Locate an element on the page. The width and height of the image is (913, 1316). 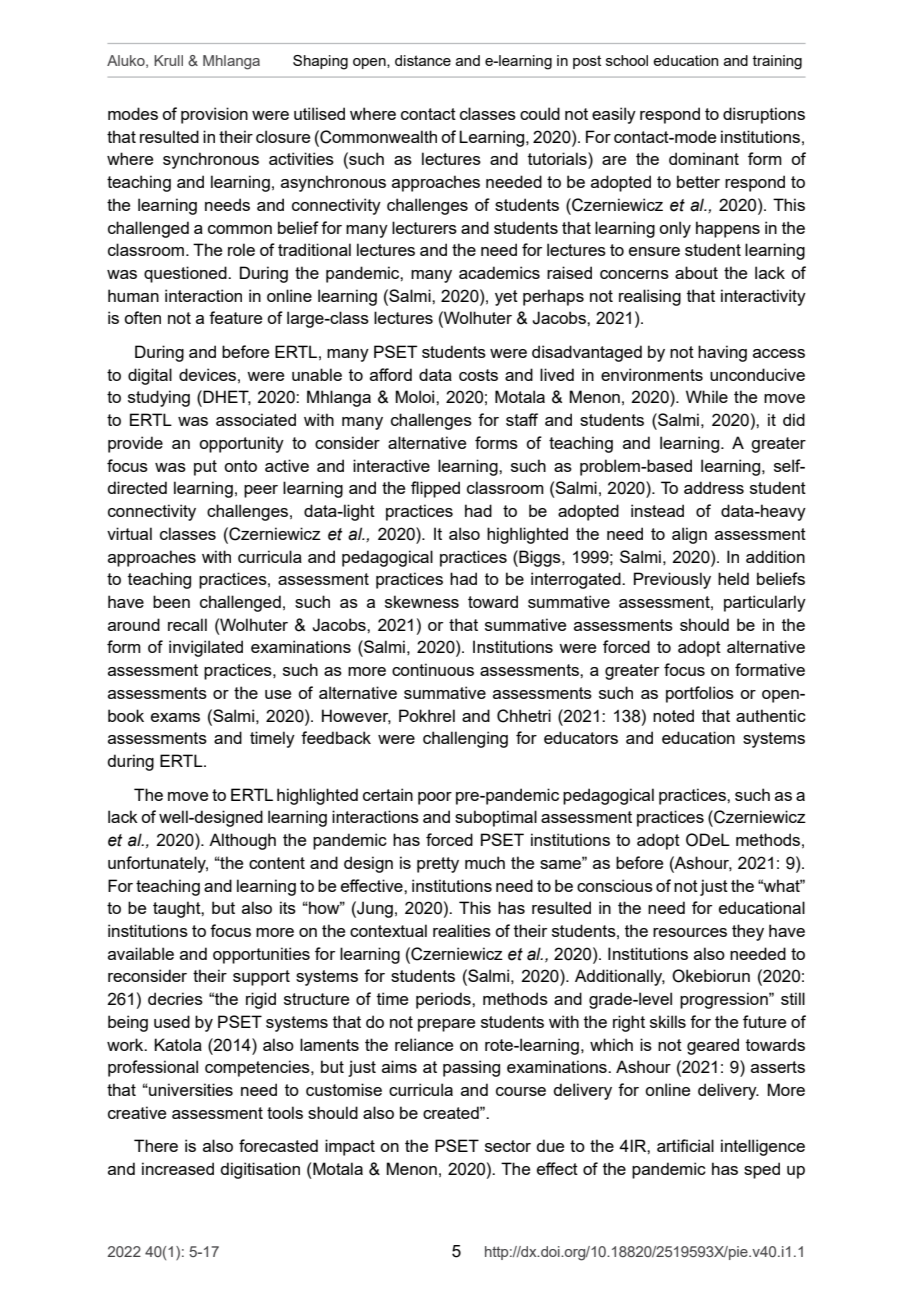
skewness is located at coordinates (422, 601).
